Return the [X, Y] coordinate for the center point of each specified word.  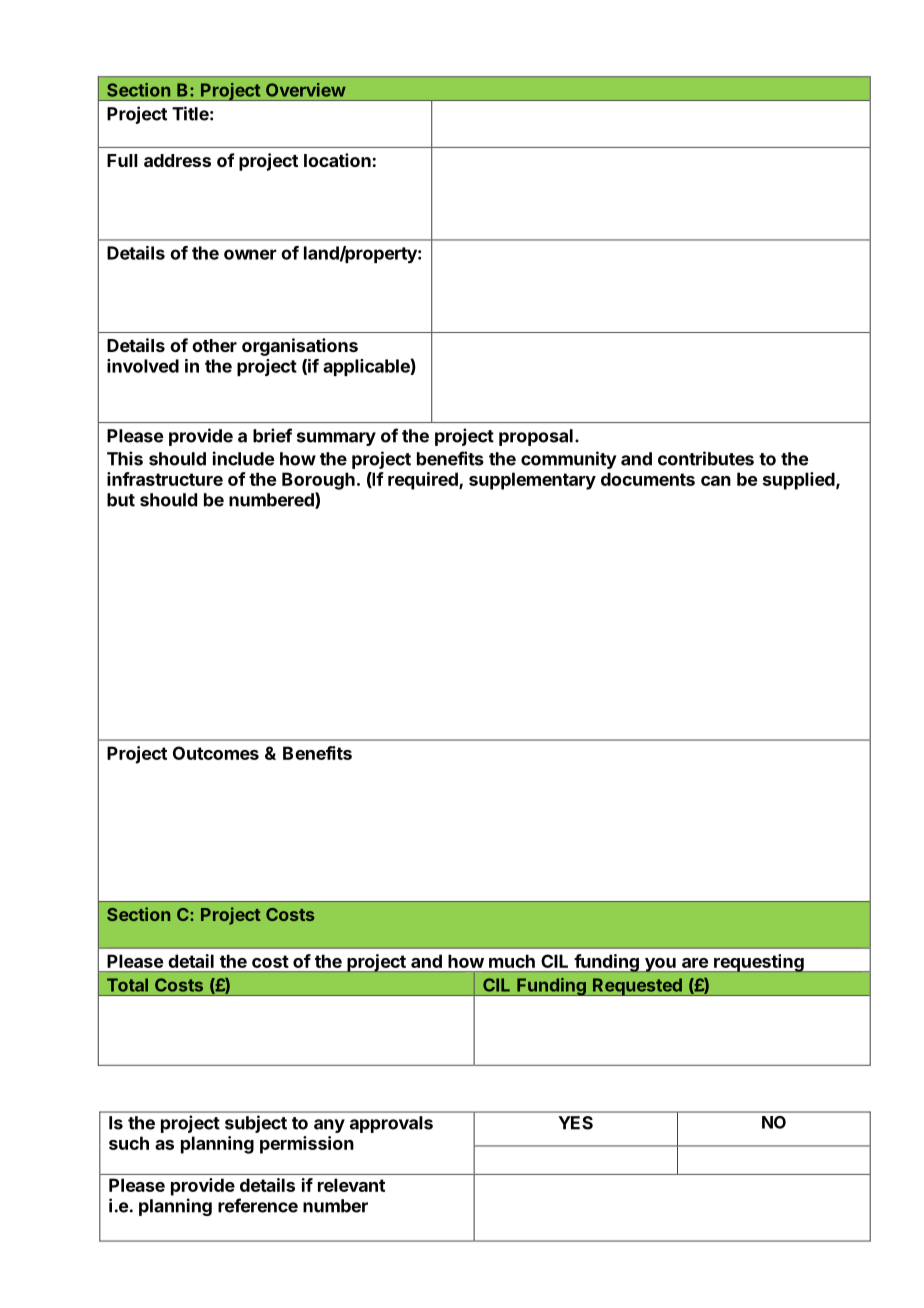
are [695, 963]
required [424, 481]
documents [648, 479]
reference [258, 1205]
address [177, 160]
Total [127, 985]
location [337, 160]
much [512, 961]
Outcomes [216, 753]
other [214, 345]
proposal [536, 437]
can [716, 481]
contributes [706, 458]
